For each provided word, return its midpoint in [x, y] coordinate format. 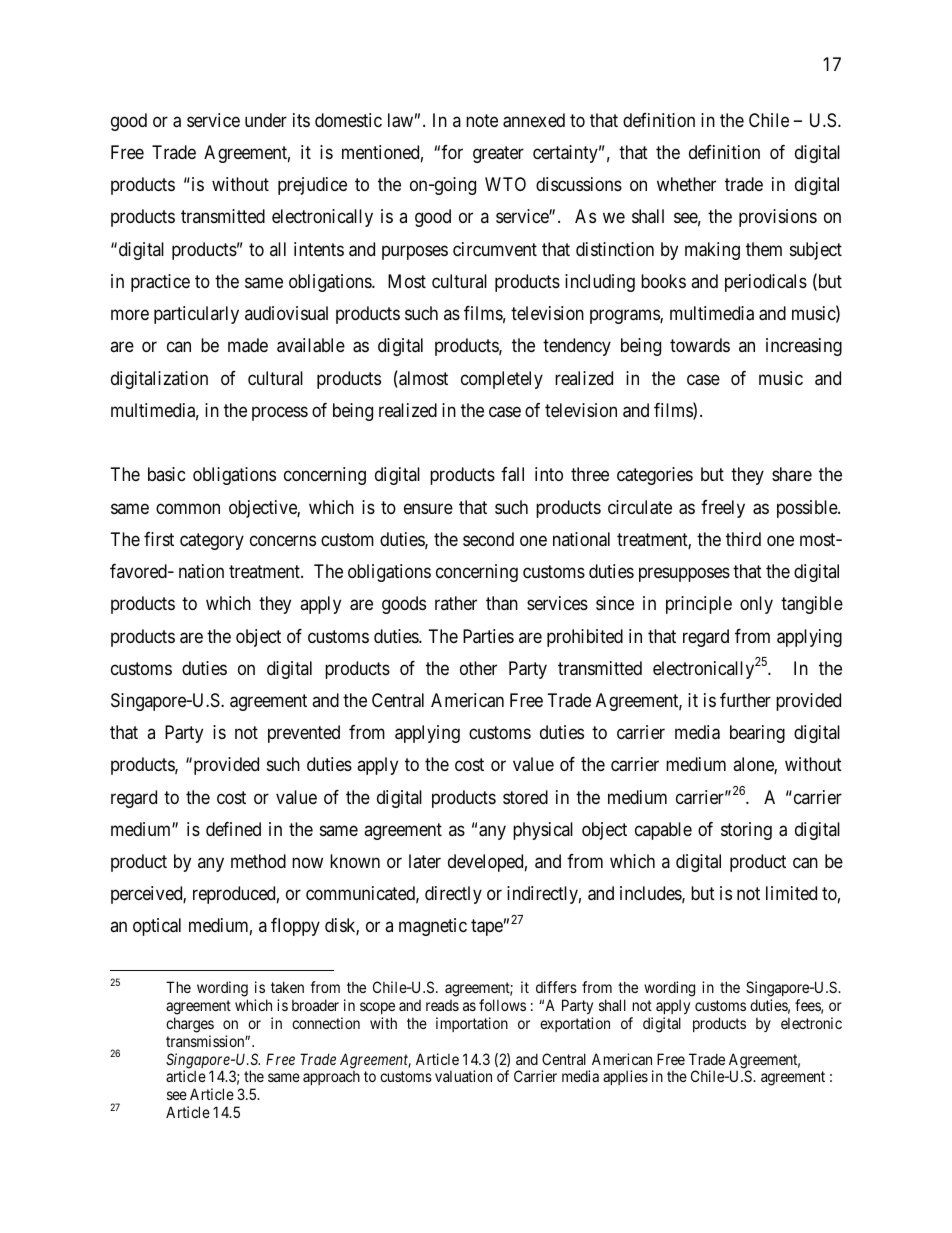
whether [686, 184]
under [266, 120]
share [792, 474]
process [280, 413]
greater [498, 154]
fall [512, 474]
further [745, 700]
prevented [304, 734]
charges [190, 1025]
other [478, 668]
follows [502, 1005]
